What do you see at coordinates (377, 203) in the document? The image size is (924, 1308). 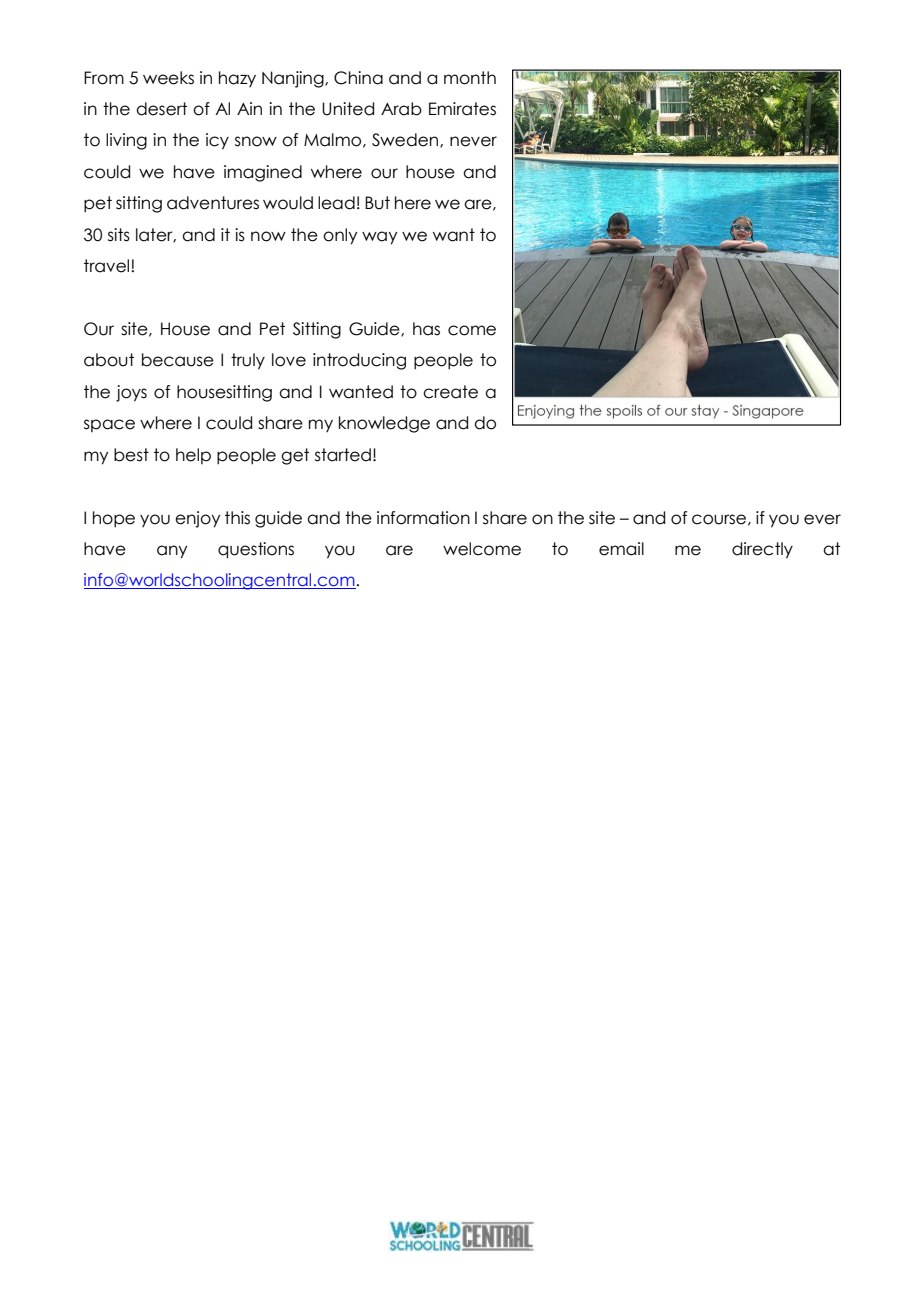 I see `But` at bounding box center [377, 203].
